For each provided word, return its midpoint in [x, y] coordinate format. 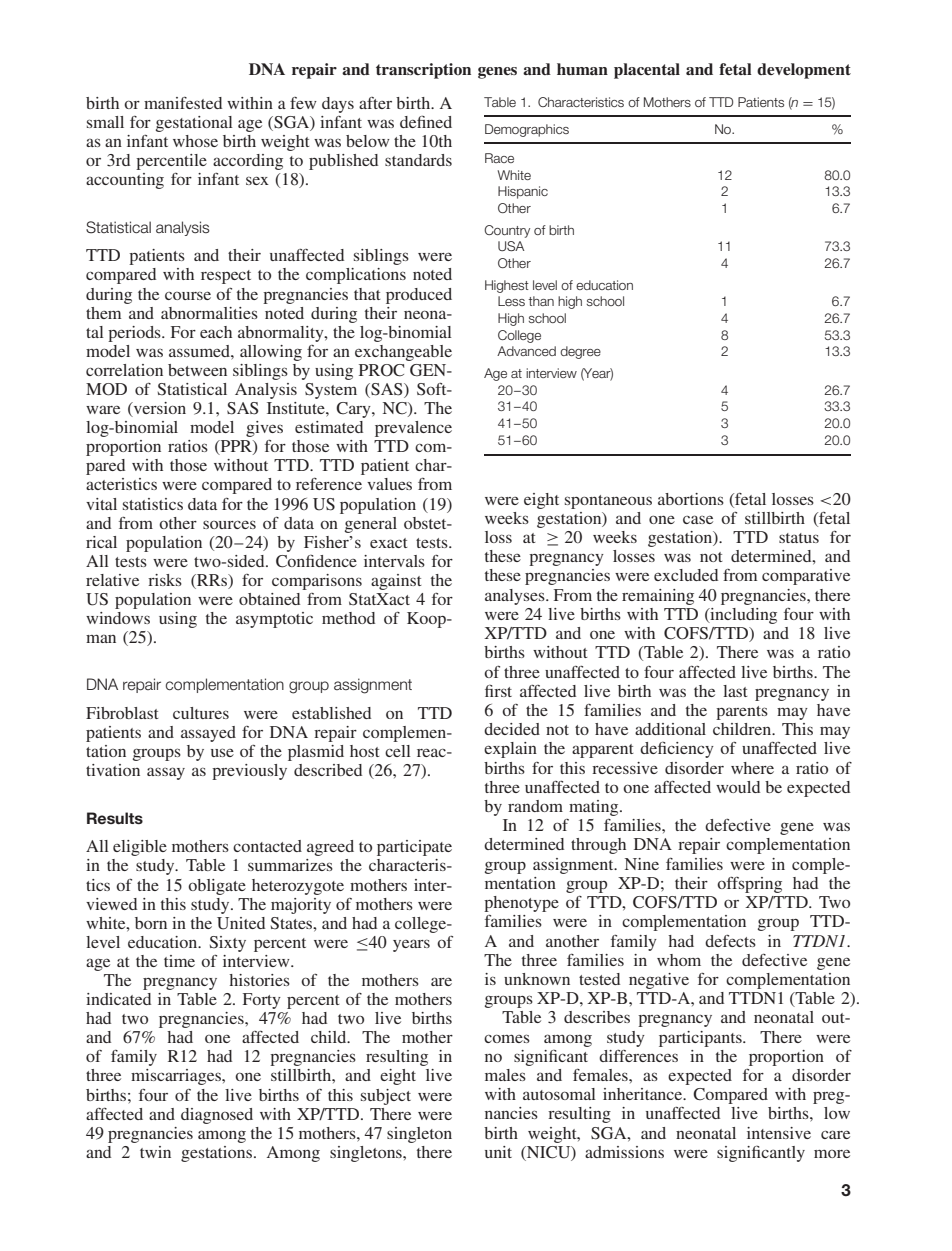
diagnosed [217, 1116]
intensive [779, 1133]
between [197, 370]
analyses [516, 597]
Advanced [526, 351]
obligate [217, 887]
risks [165, 580]
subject [386, 1097]
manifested [183, 103]
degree [580, 352]
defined [426, 121]
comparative [806, 577]
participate [414, 848]
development [804, 71]
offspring [749, 885]
